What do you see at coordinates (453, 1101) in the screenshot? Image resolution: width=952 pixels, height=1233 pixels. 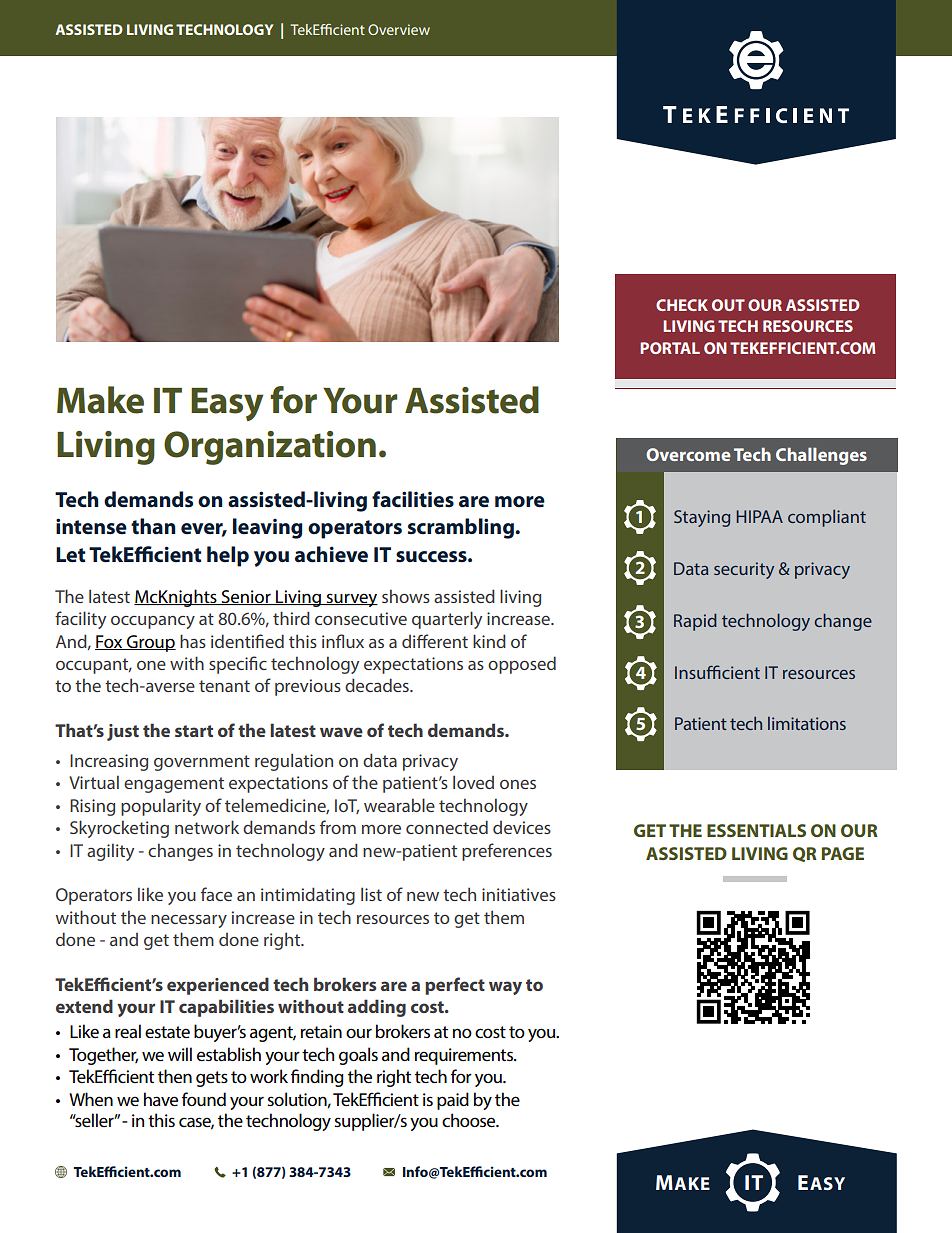 I see `paid` at bounding box center [453, 1101].
